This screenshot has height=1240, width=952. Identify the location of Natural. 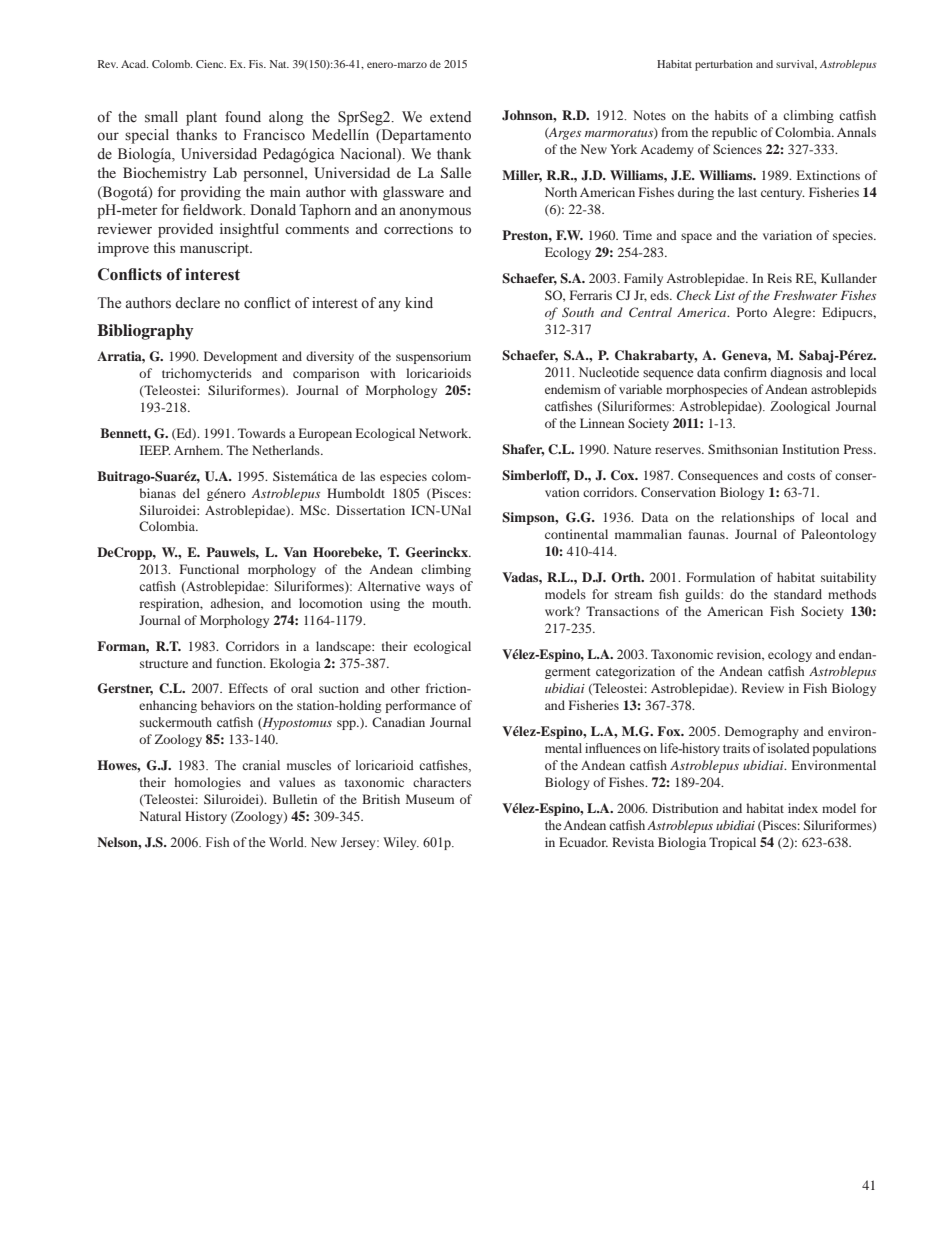
(160, 816).
